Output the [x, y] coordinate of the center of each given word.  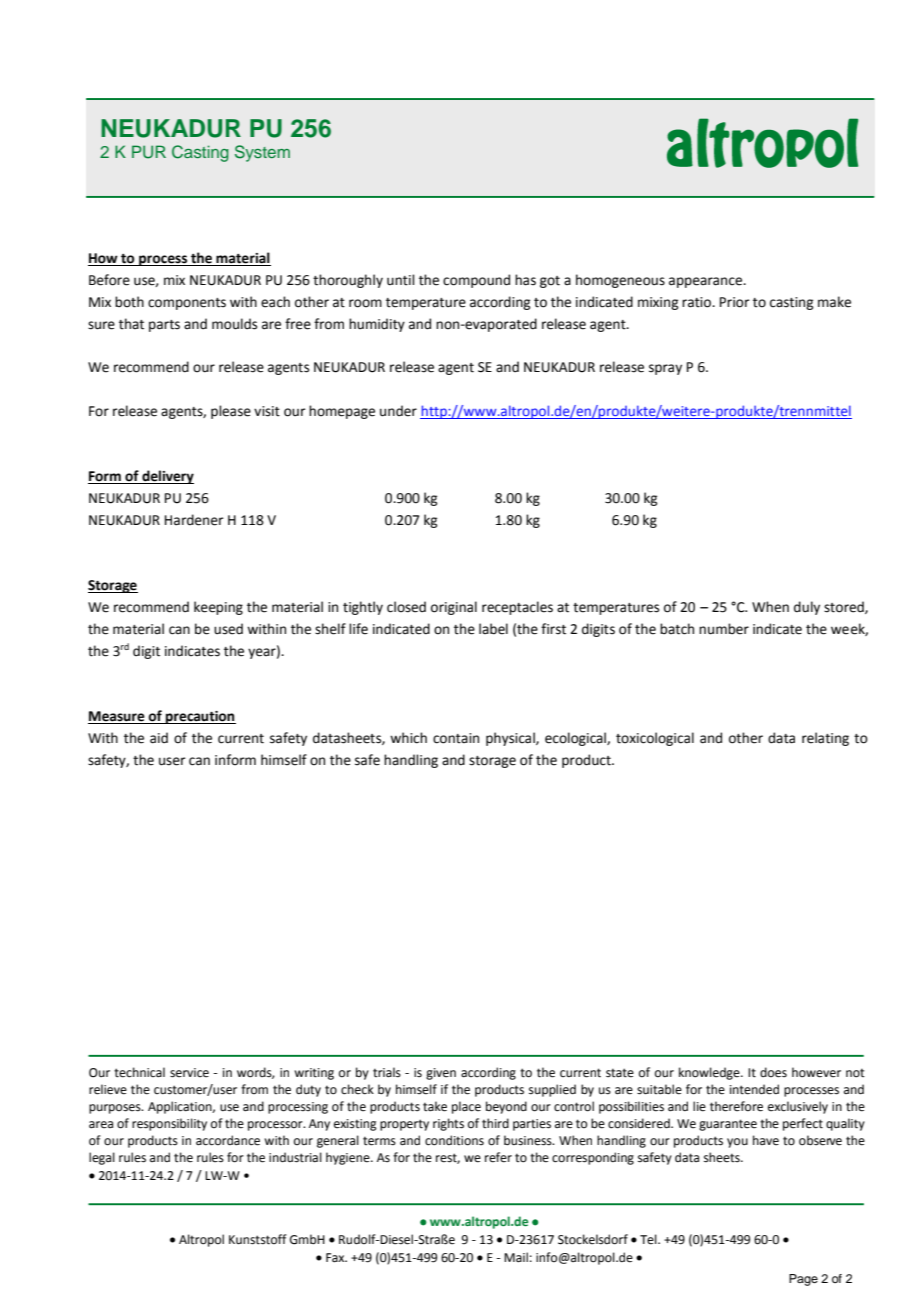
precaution [200, 717]
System [262, 153]
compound [476, 281]
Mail [516, 1257]
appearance [706, 282]
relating [825, 739]
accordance [228, 1140]
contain [456, 738]
